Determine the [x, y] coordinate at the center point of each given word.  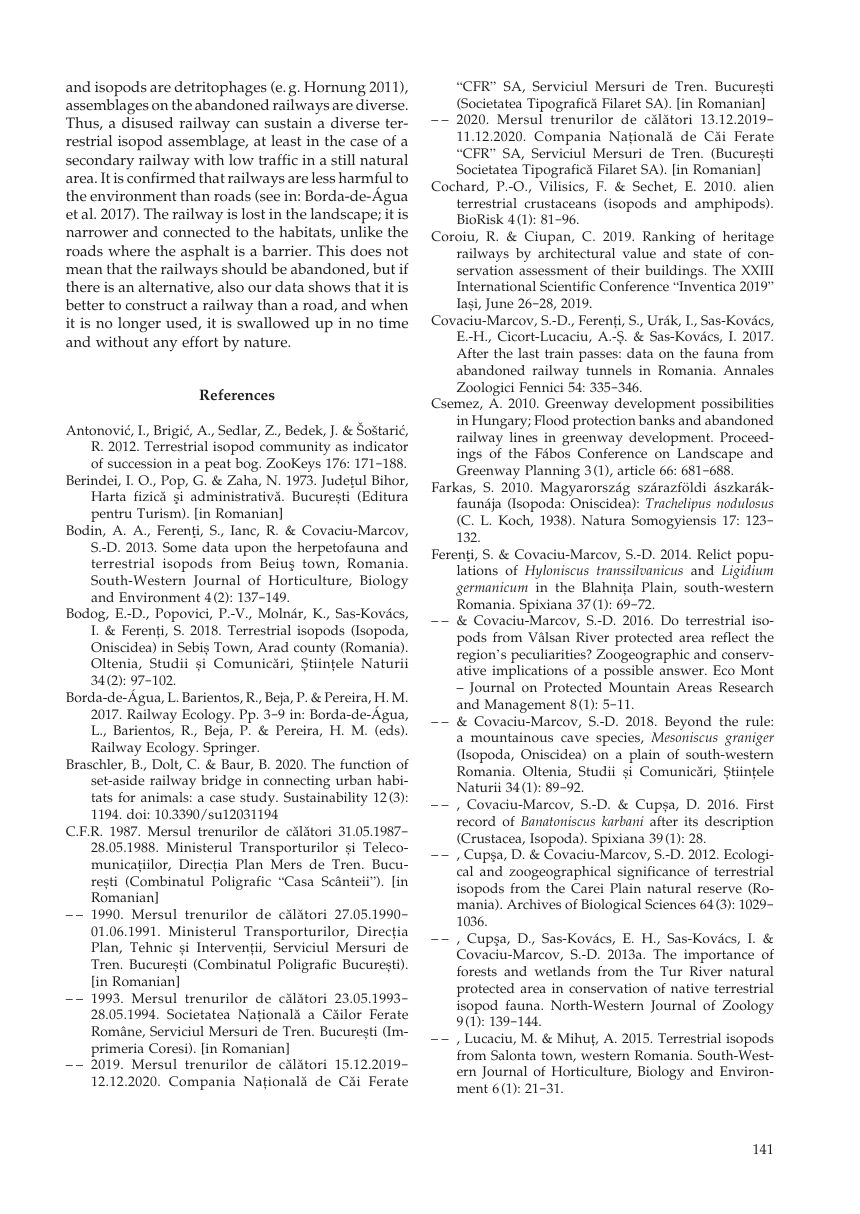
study [259, 799]
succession [140, 463]
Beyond [688, 723]
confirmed [161, 178]
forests [477, 971]
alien [759, 186]
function [365, 764]
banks [657, 420]
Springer [231, 749]
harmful [365, 178]
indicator [380, 446]
